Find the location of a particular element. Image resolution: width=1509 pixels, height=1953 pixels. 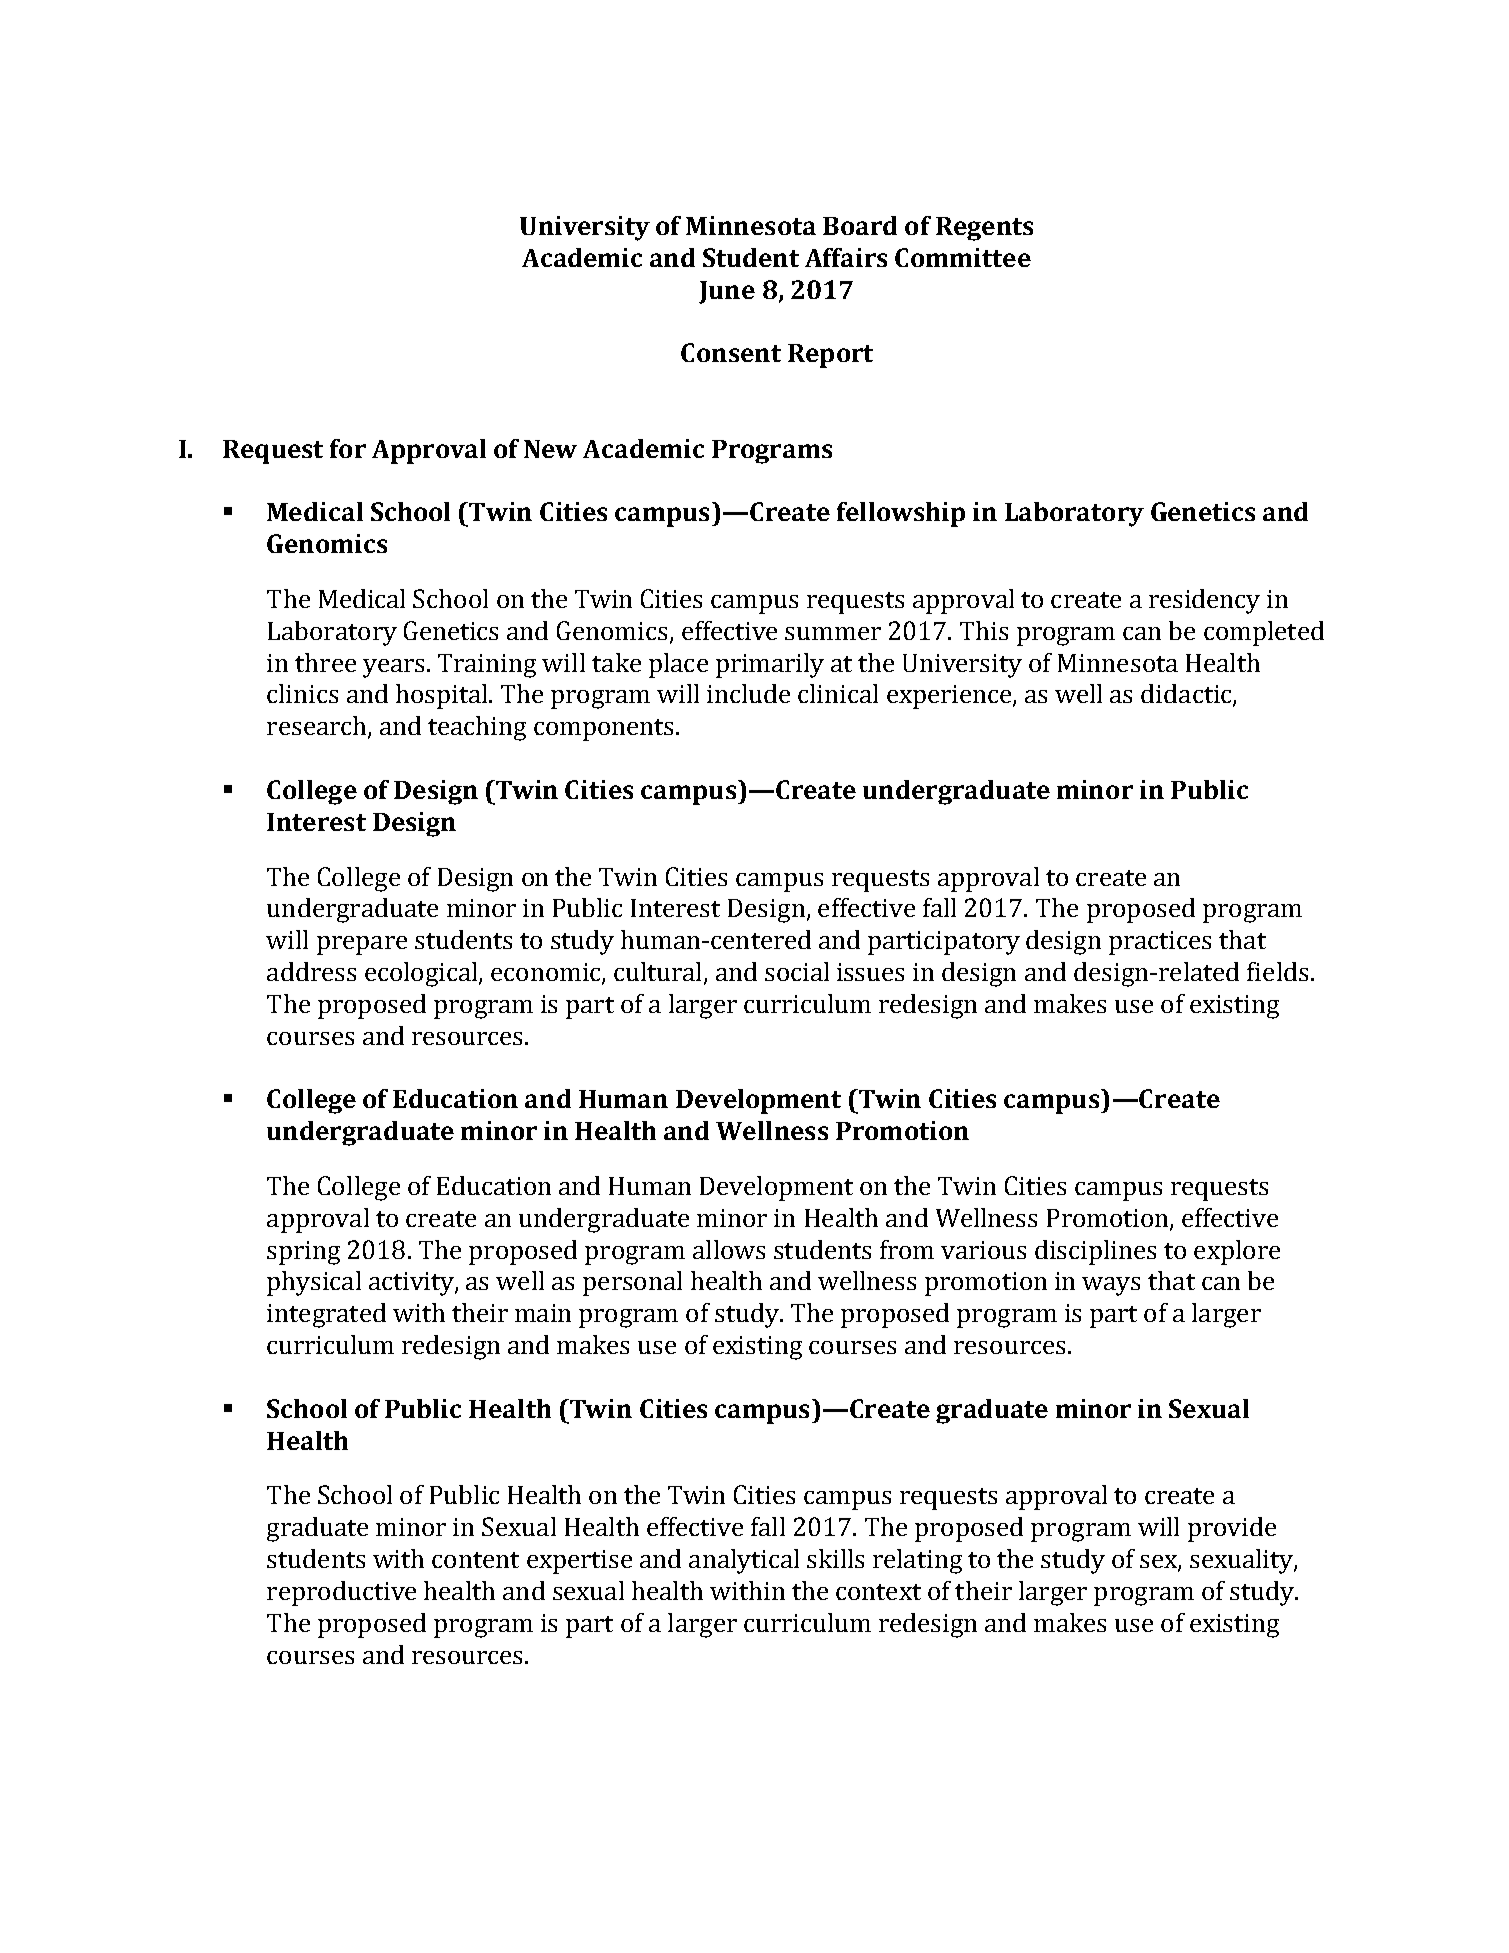

provide is located at coordinates (1232, 1529).
